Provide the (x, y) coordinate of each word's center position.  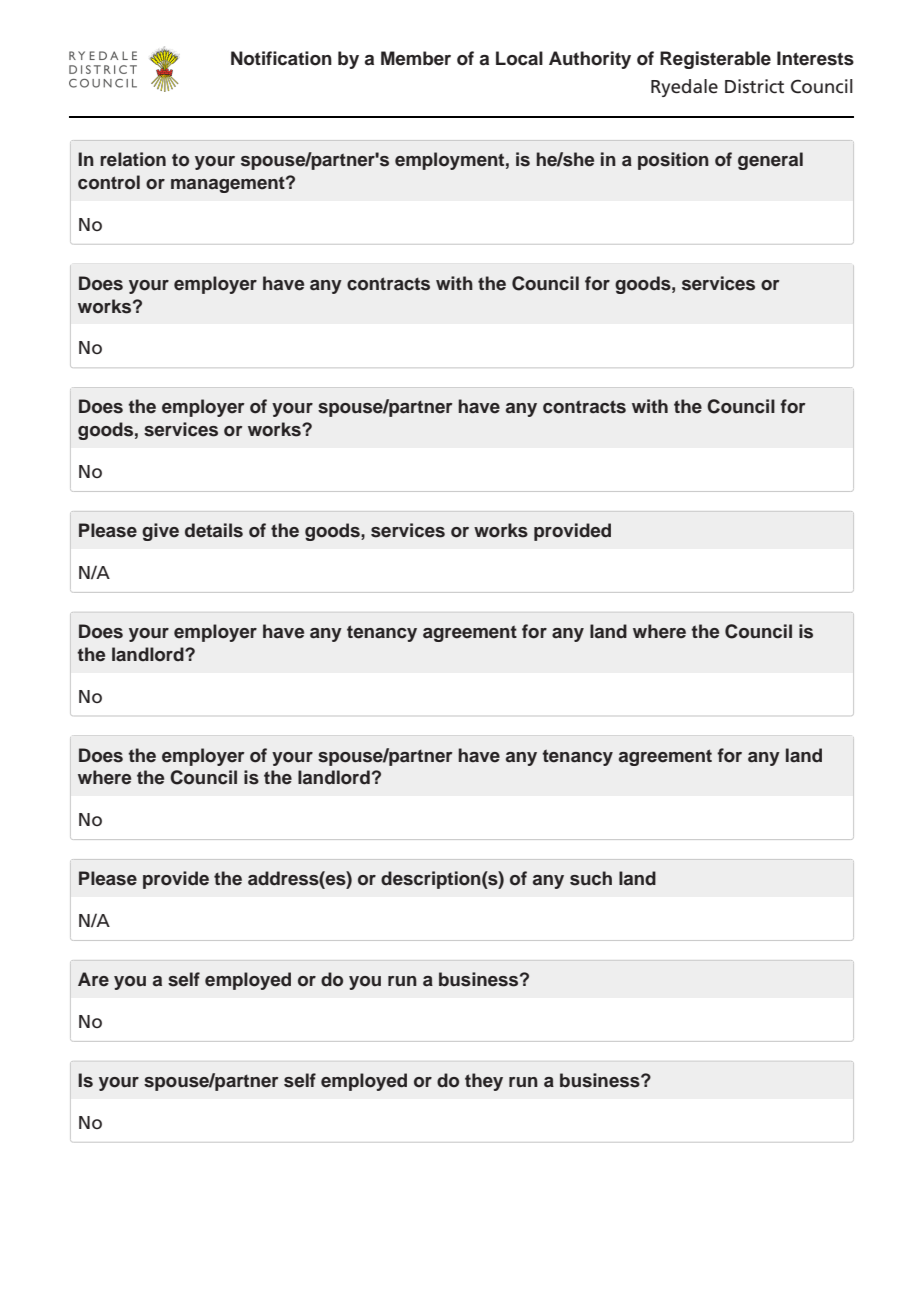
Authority (590, 60)
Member (416, 58)
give (160, 532)
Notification (281, 58)
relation (133, 159)
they (484, 1082)
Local (519, 58)
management (229, 184)
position (673, 161)
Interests (815, 58)
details (214, 530)
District (754, 86)
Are (93, 979)
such (591, 878)
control (109, 182)
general (770, 161)
